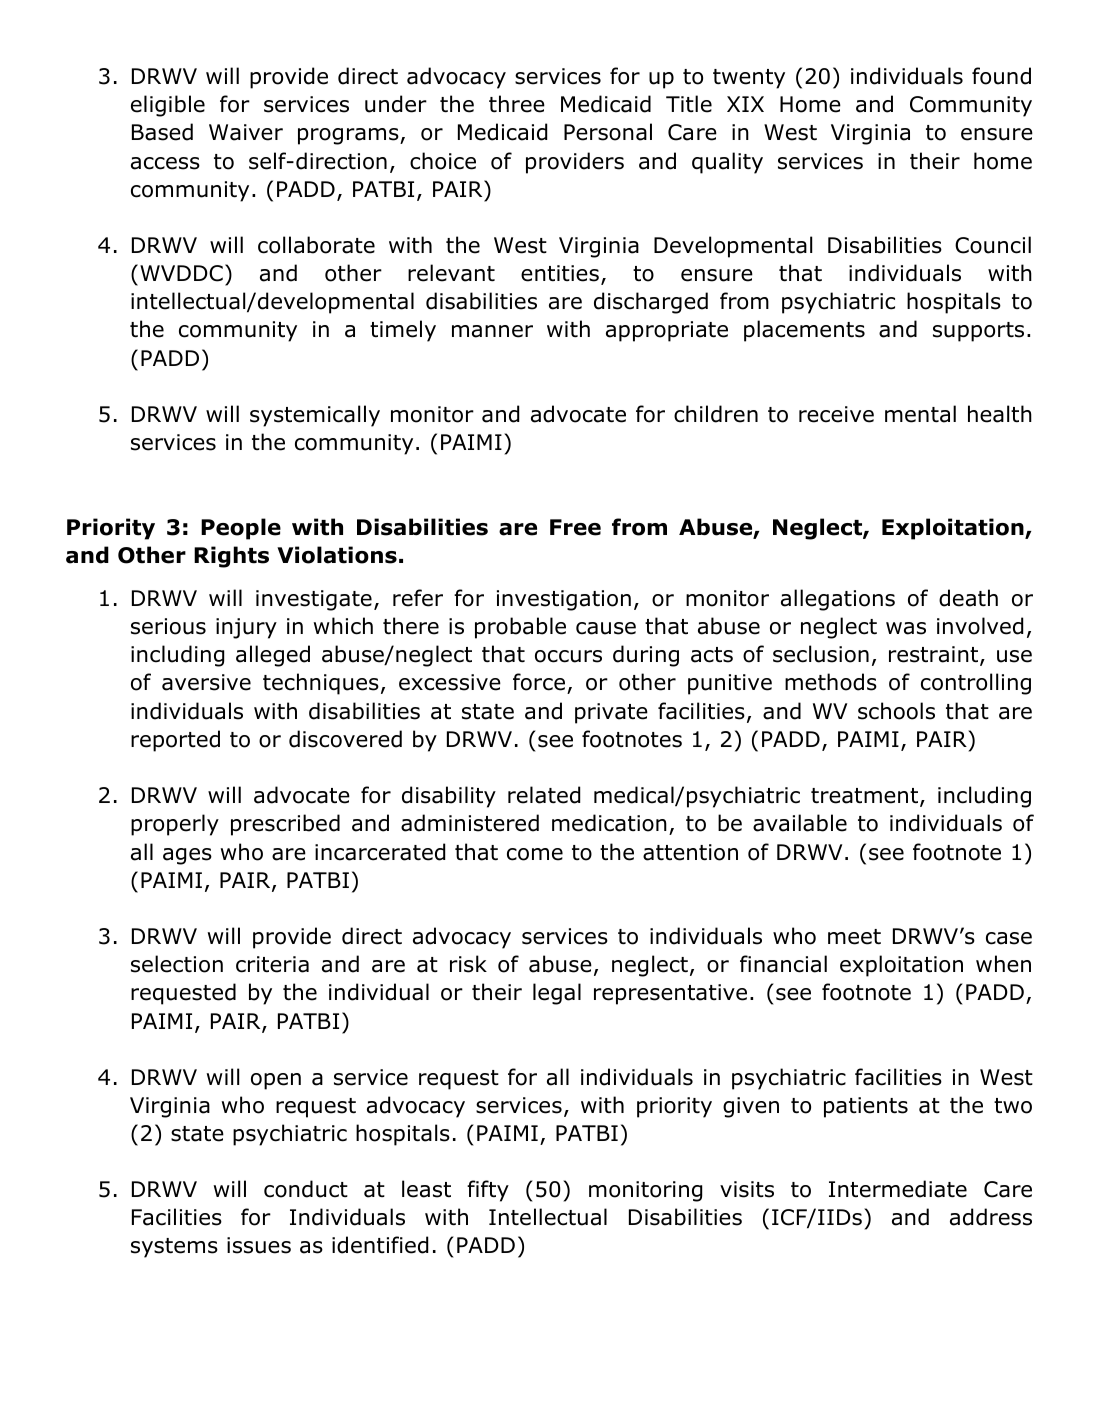 Image resolution: width=1095 pixels, height=1418 pixels. Describe the element at coordinates (968, 598) in the image. I see `death` at that location.
